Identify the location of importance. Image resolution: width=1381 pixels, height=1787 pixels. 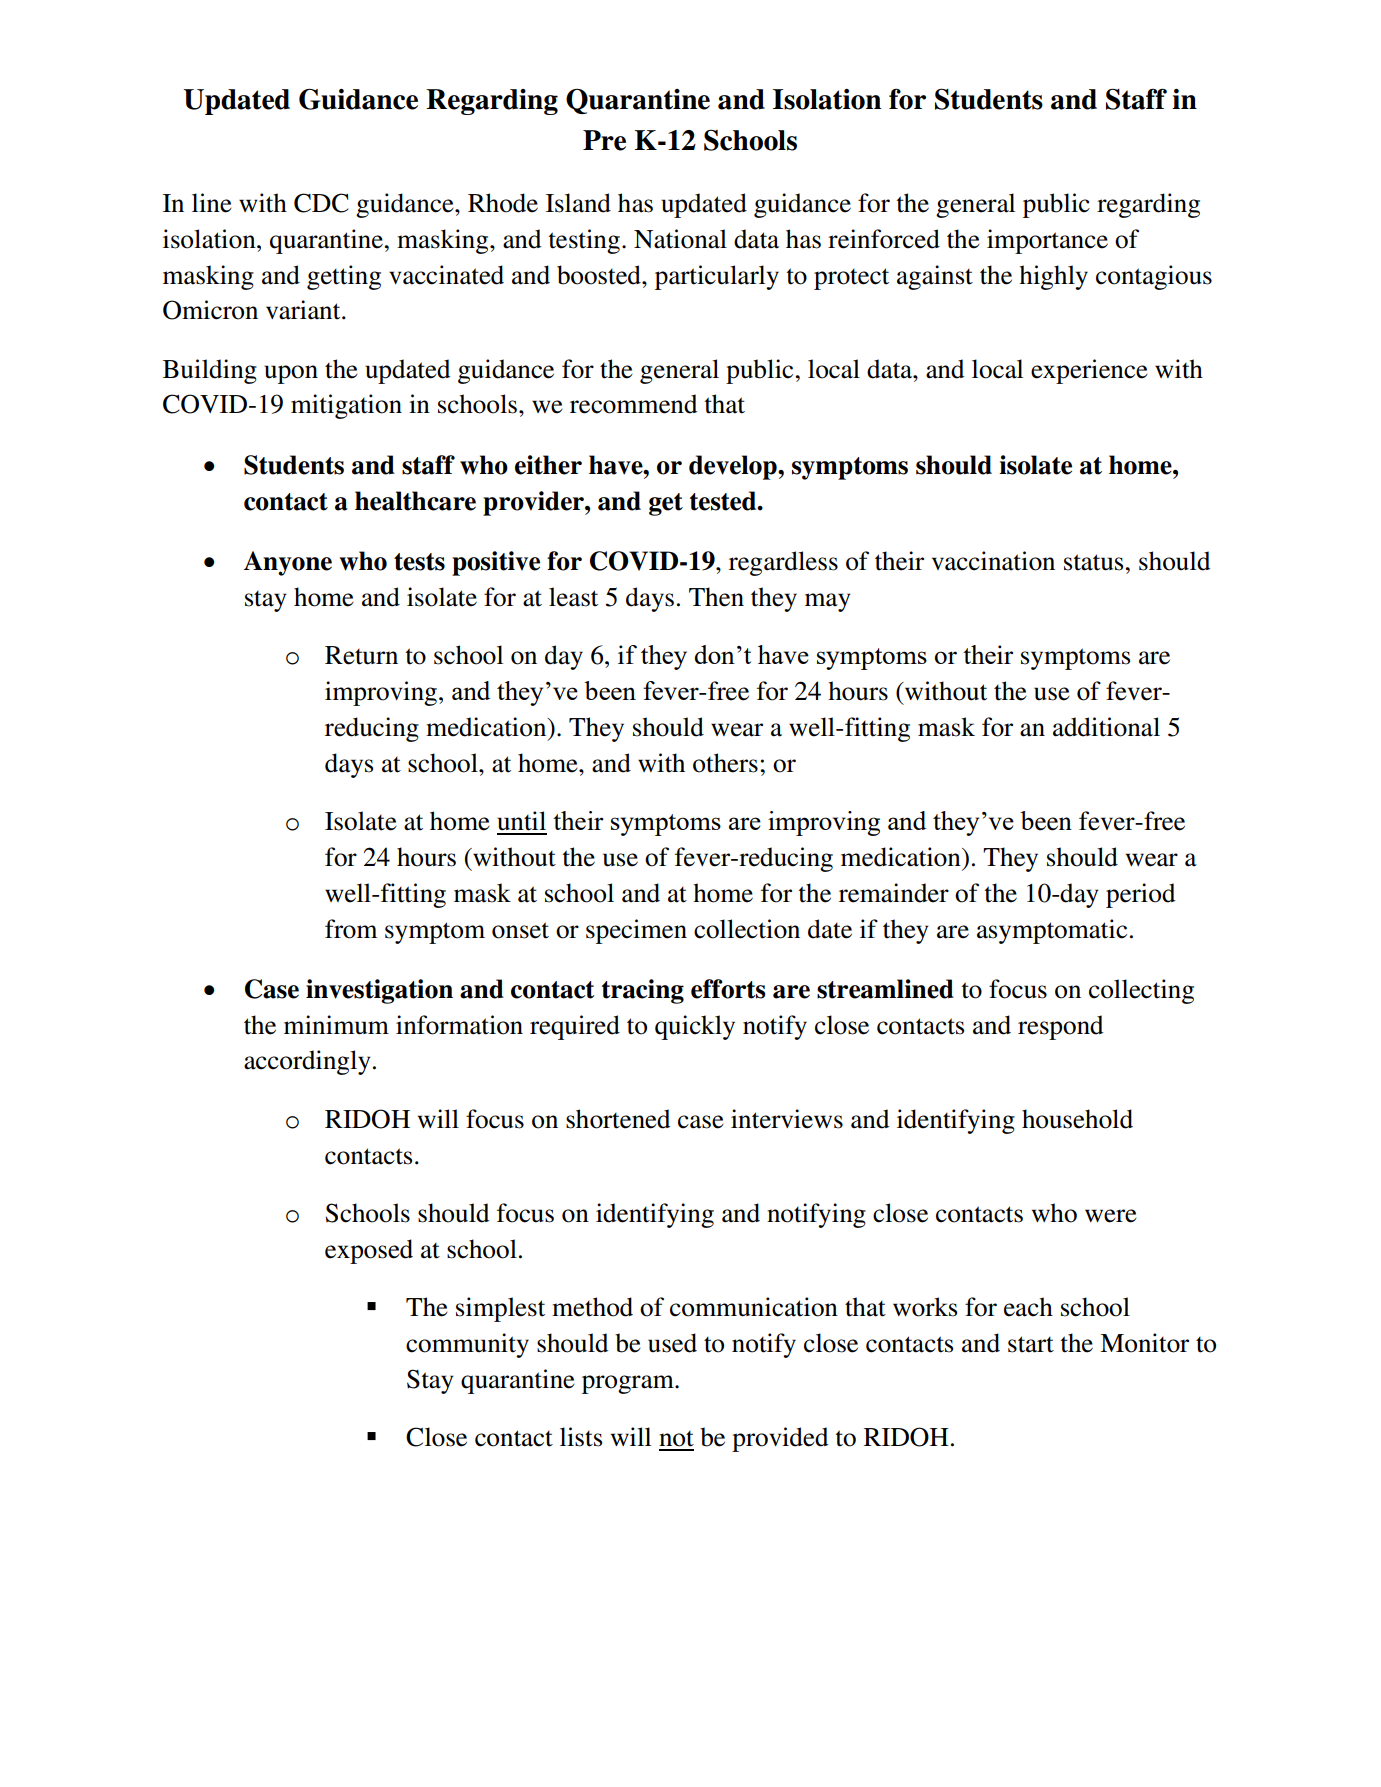
(1047, 241).
